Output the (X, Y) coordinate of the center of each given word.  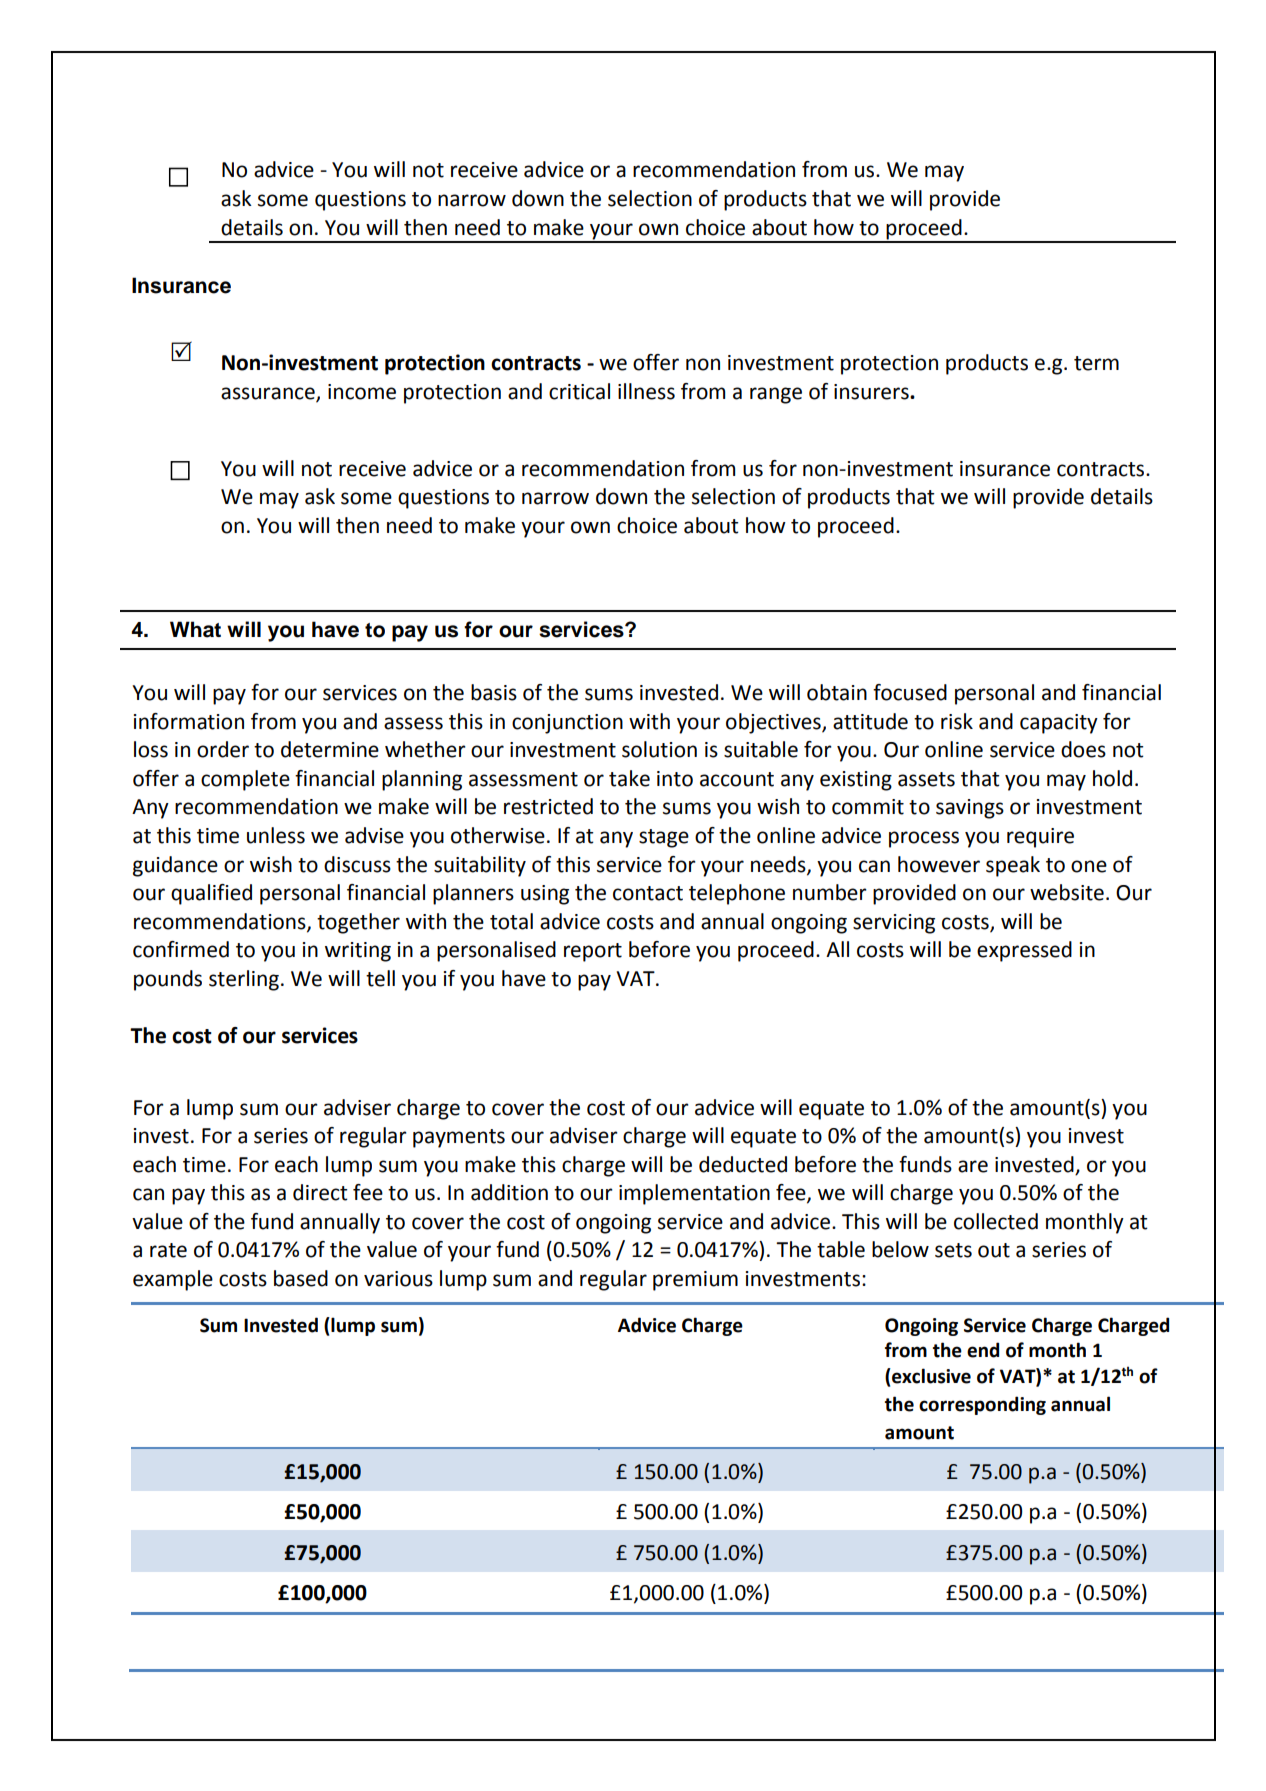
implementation (694, 1194)
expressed (1024, 951)
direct (320, 1192)
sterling (244, 980)
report (593, 952)
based (301, 1278)
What (195, 629)
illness (646, 391)
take (629, 778)
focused (910, 692)
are (973, 1166)
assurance (269, 394)
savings (970, 809)
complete (245, 780)
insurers (872, 392)
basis (494, 692)
